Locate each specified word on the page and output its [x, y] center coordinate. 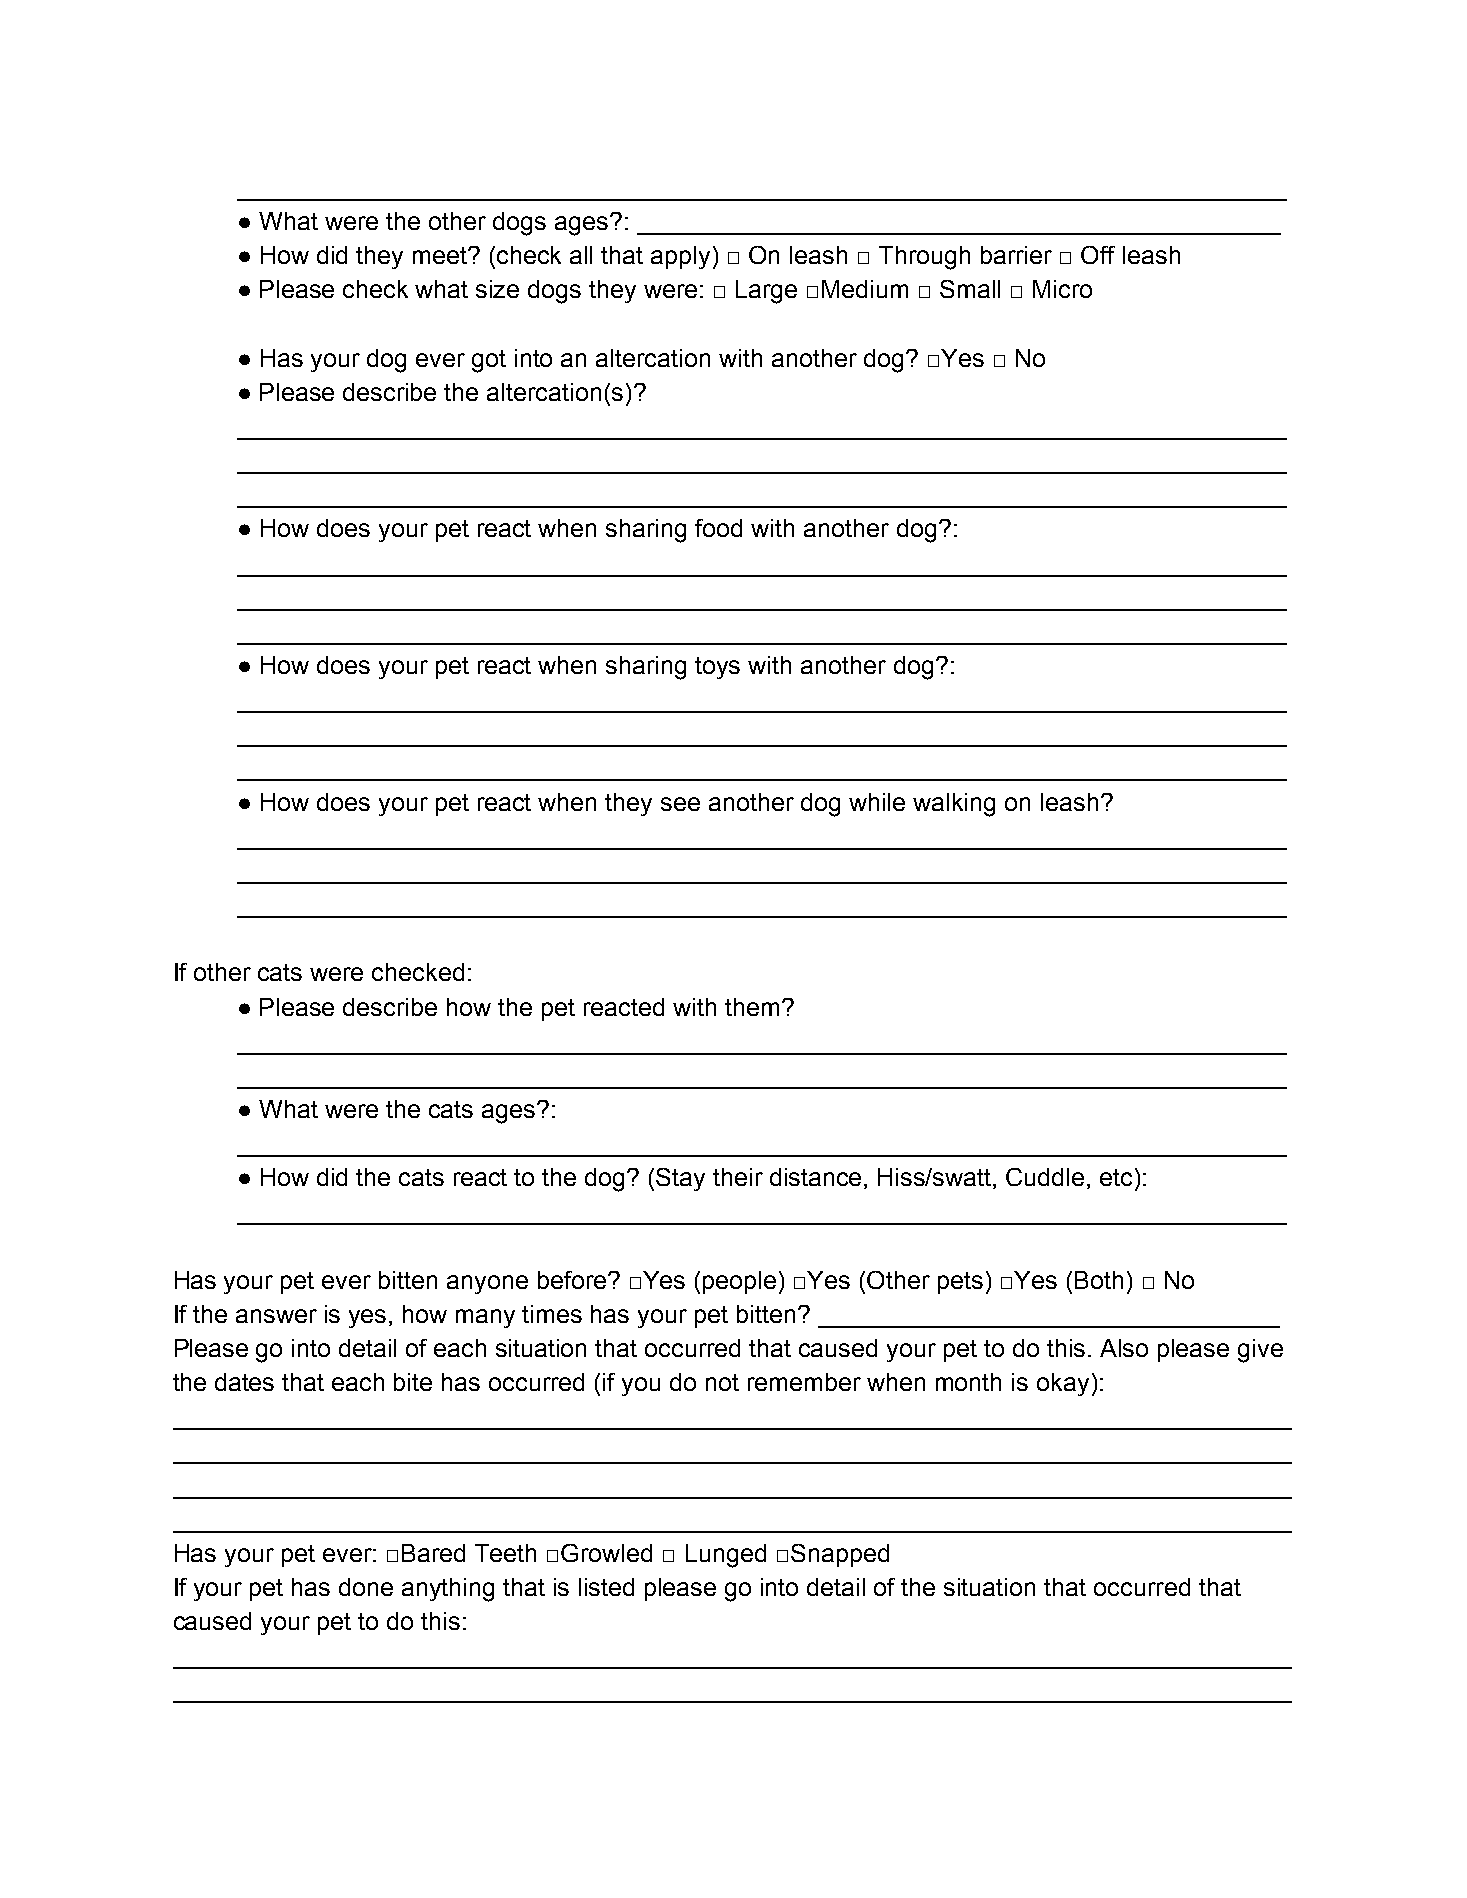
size [497, 289]
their [738, 1177]
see [680, 804]
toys [717, 668]
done [366, 1587]
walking [954, 805]
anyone [487, 1284]
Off [1098, 255]
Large [766, 292]
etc [1116, 1177]
